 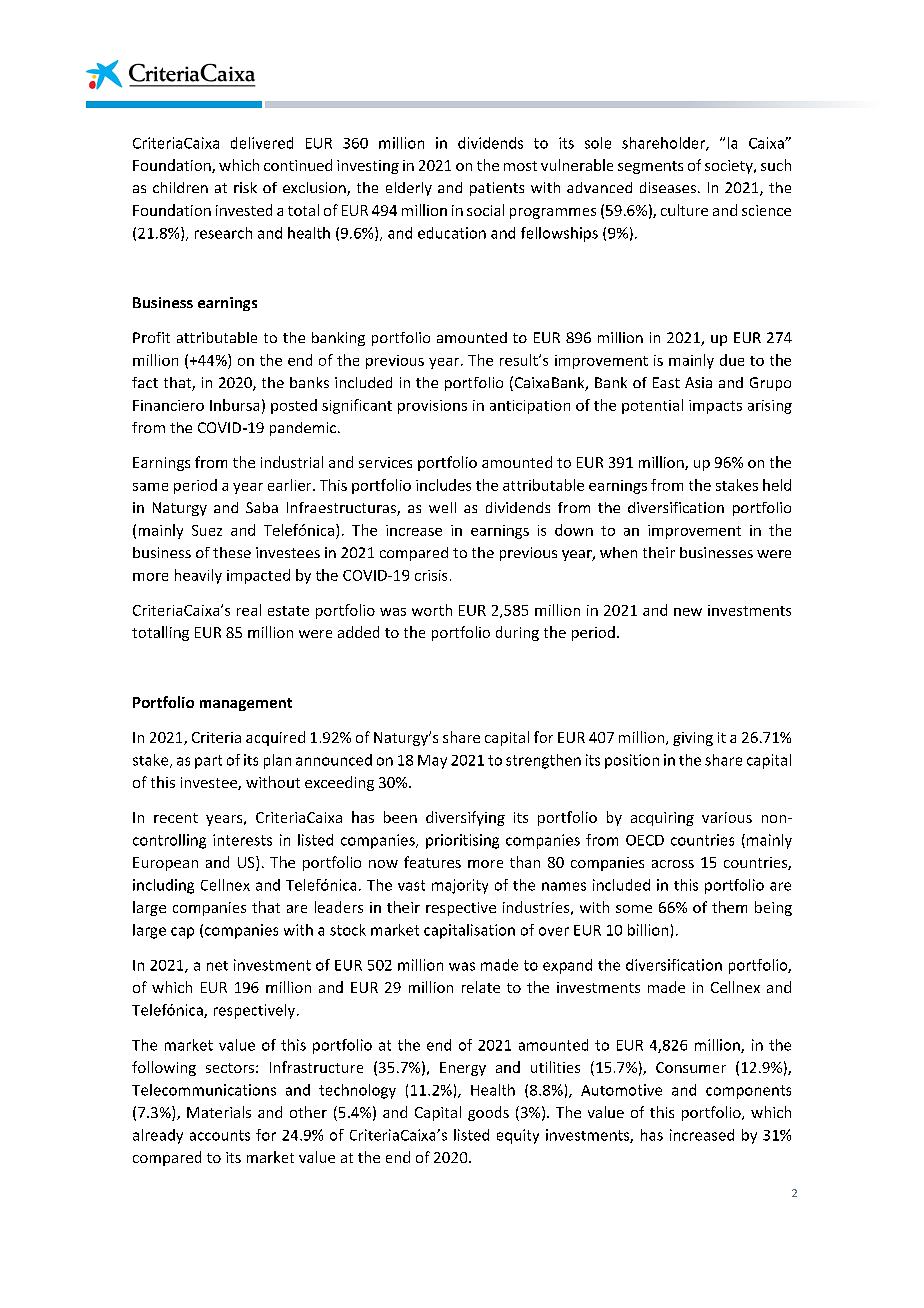 I want to click on goods, so click(x=488, y=1113).
